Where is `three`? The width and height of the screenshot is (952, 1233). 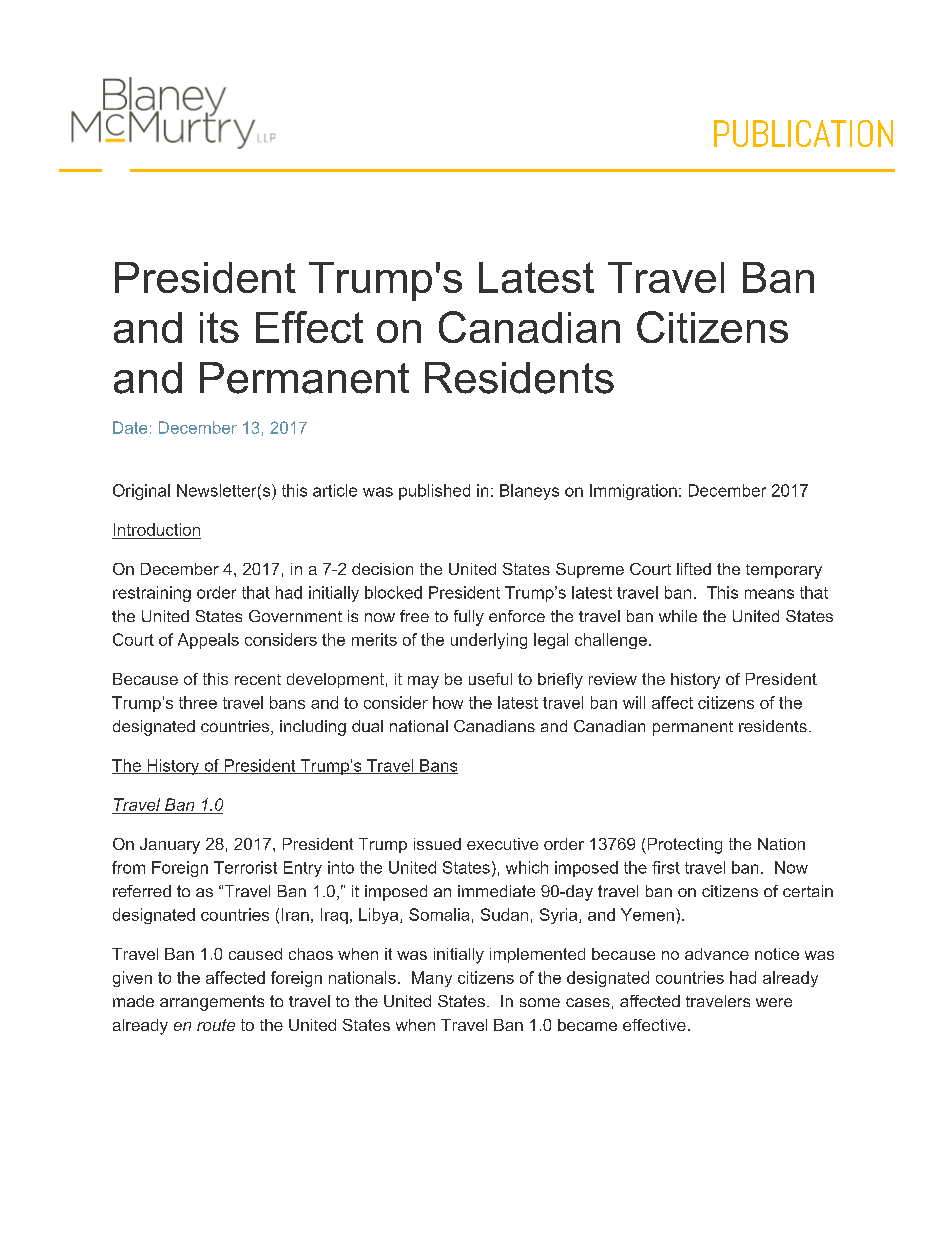 three is located at coordinates (198, 702).
